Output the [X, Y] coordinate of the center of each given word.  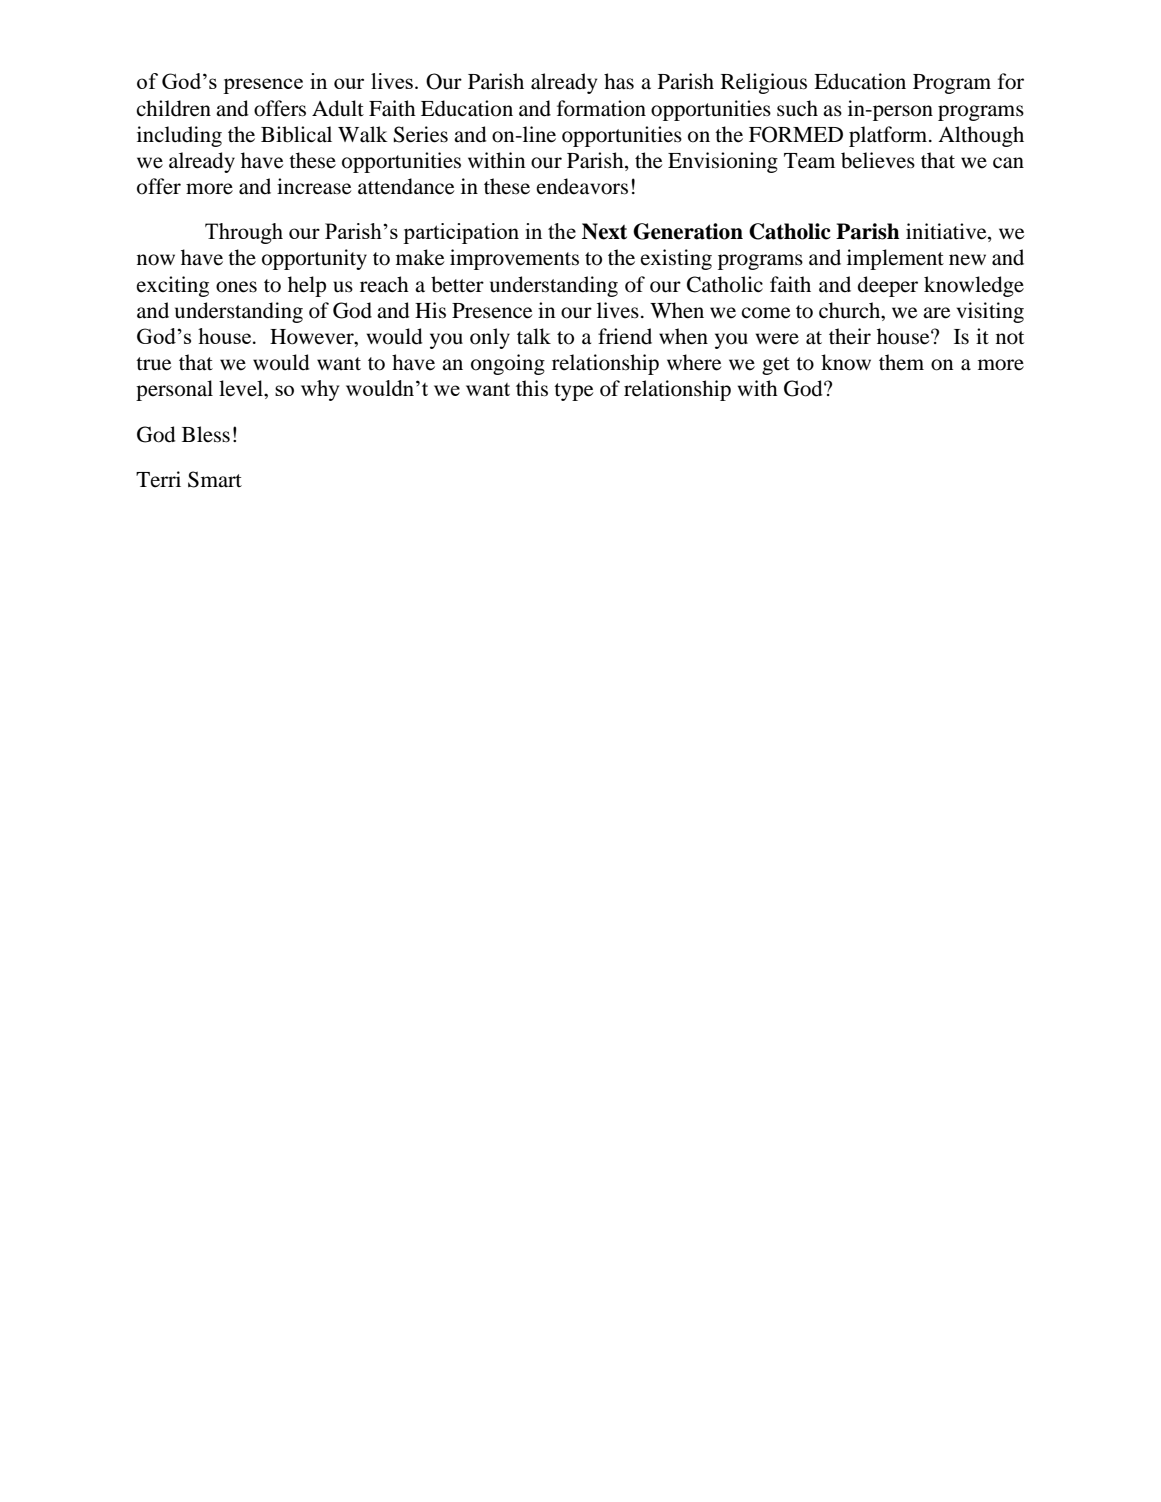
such [797, 108]
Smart [215, 479]
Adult [338, 108]
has [619, 81]
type [573, 392]
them [901, 362]
